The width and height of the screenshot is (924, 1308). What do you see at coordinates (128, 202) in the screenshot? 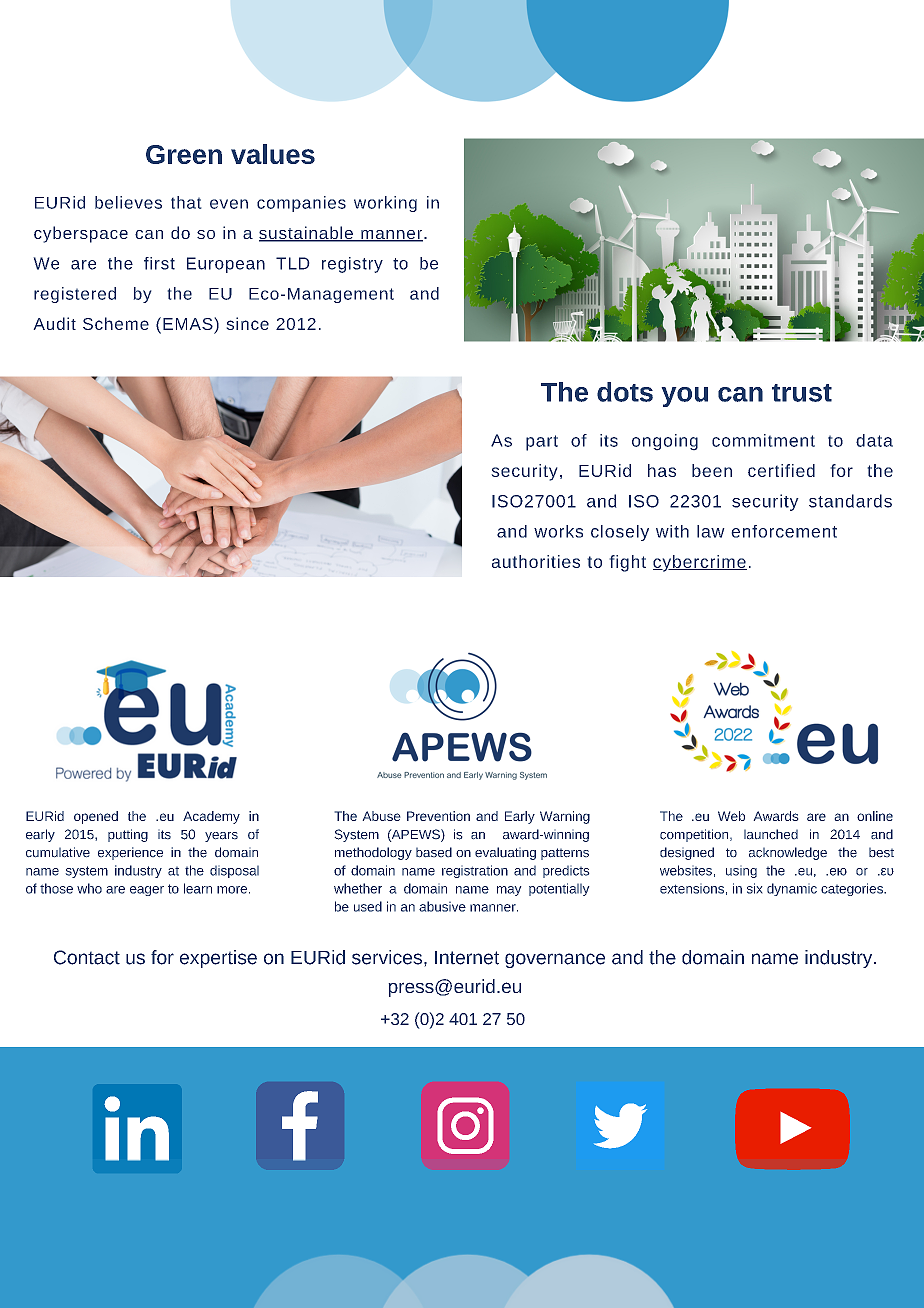
I see `believes` at bounding box center [128, 202].
